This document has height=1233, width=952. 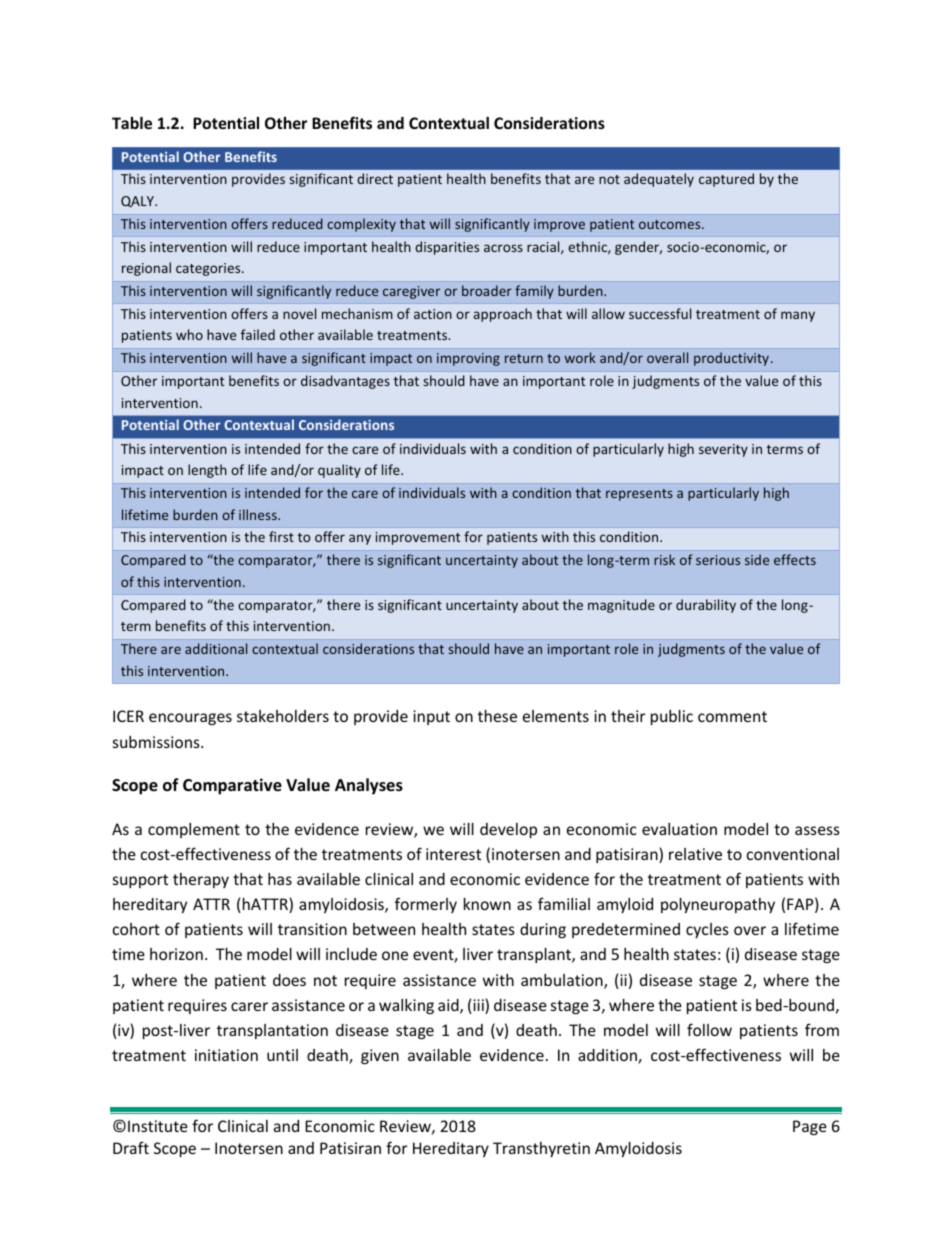 I want to click on known, so click(x=487, y=904).
